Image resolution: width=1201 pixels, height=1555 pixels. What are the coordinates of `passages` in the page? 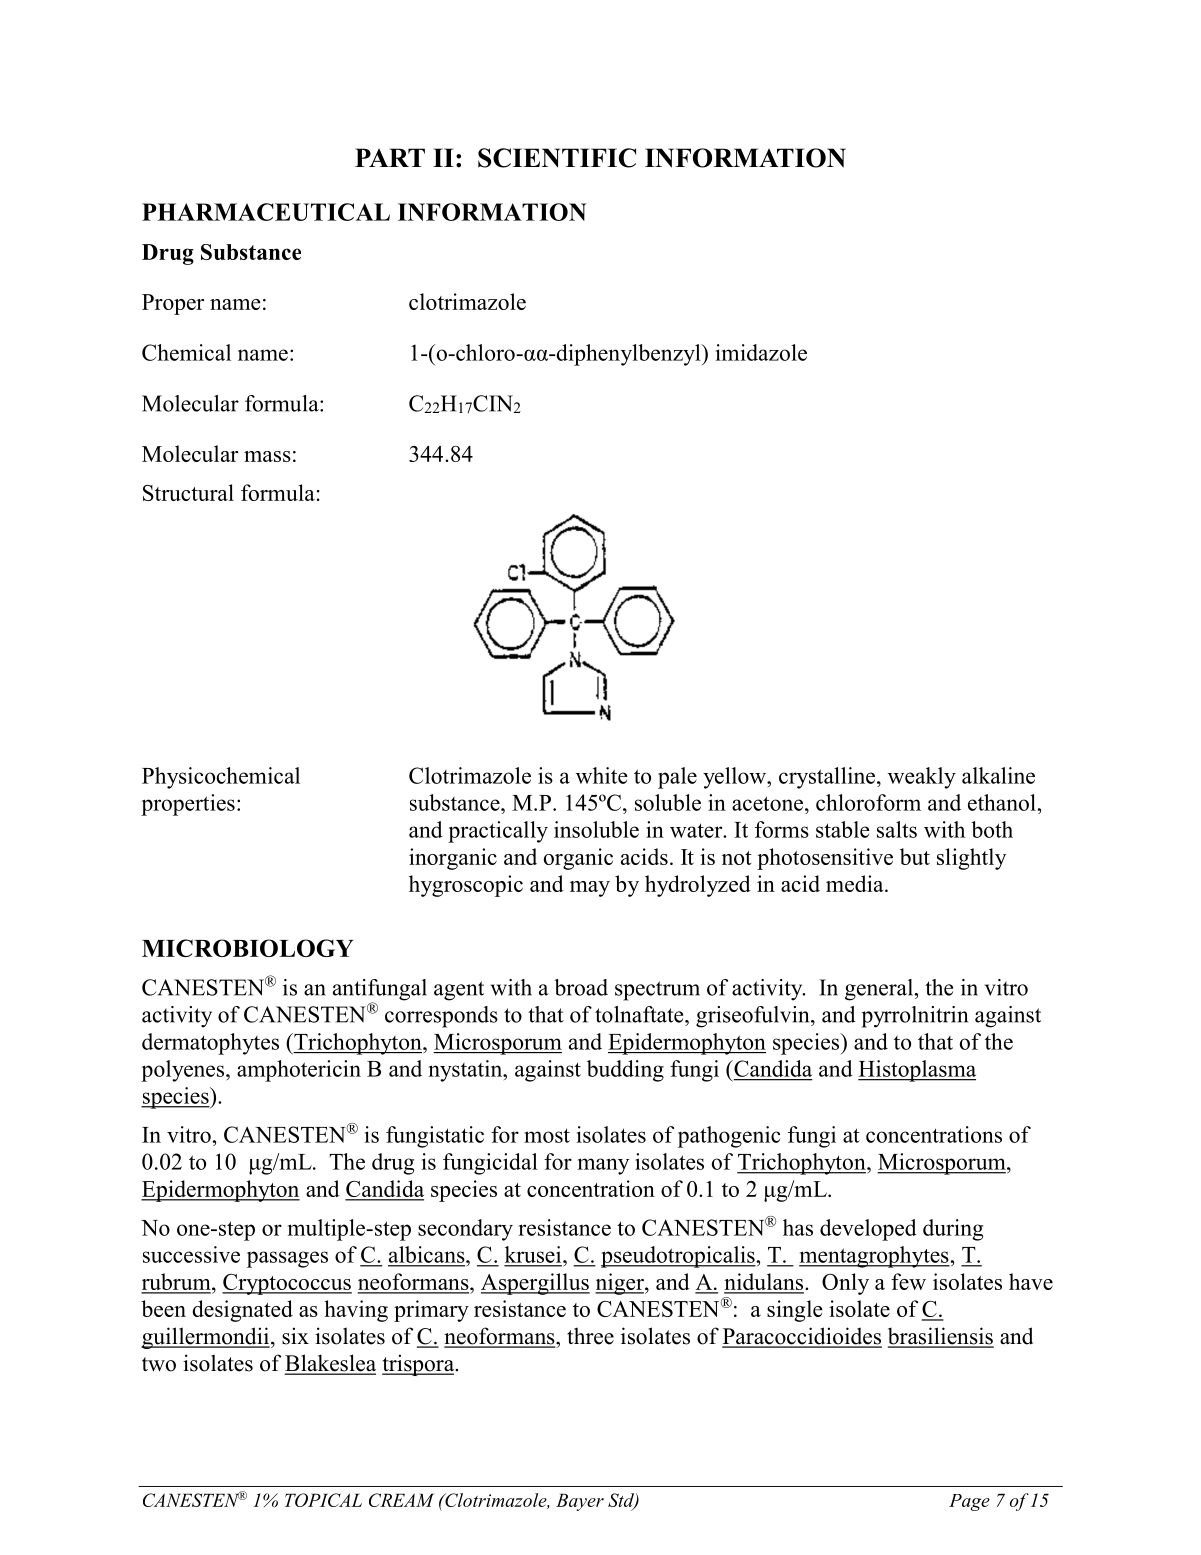 It's located at (287, 1259).
